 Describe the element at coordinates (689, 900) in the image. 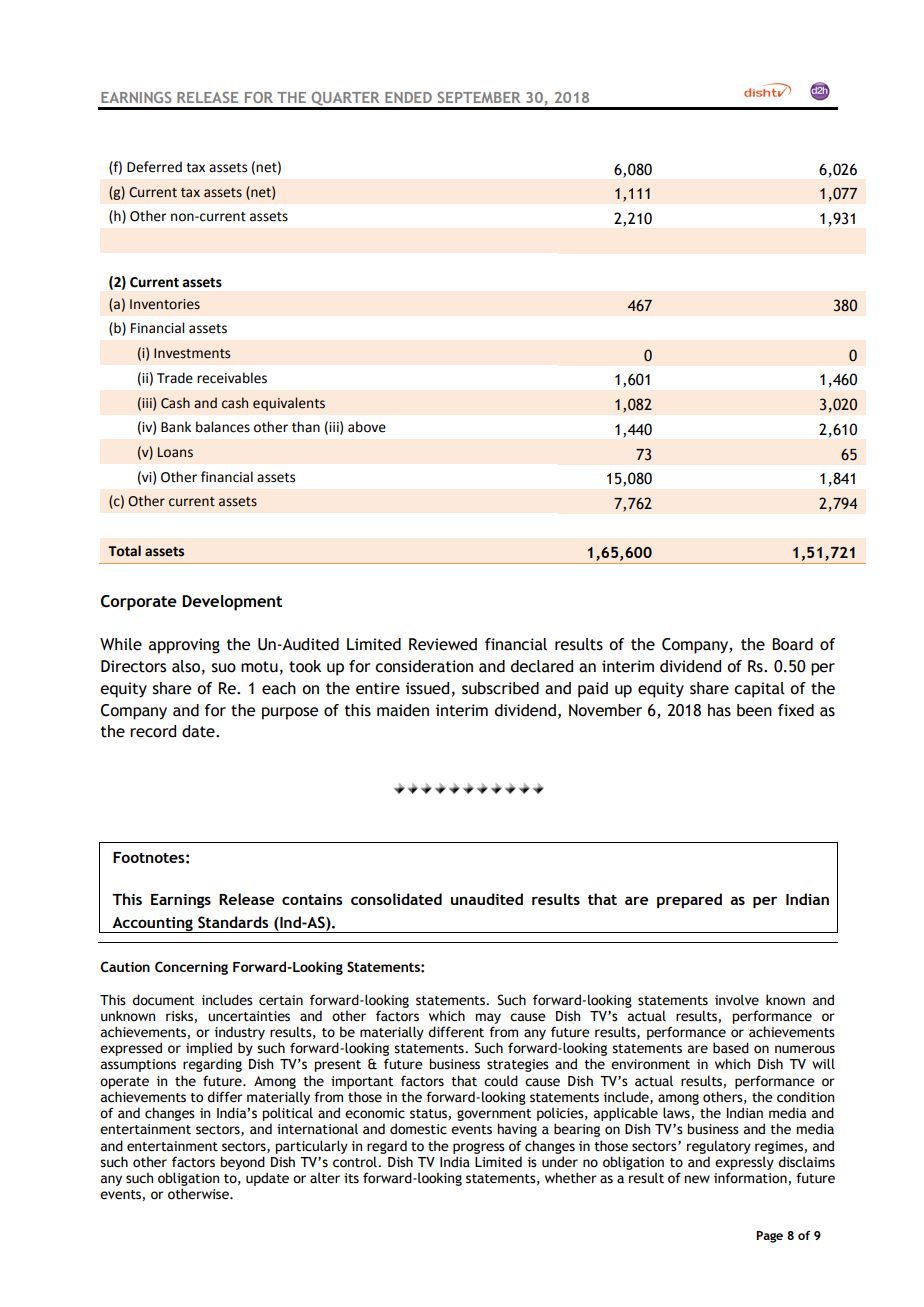

I see `prepared` at that location.
